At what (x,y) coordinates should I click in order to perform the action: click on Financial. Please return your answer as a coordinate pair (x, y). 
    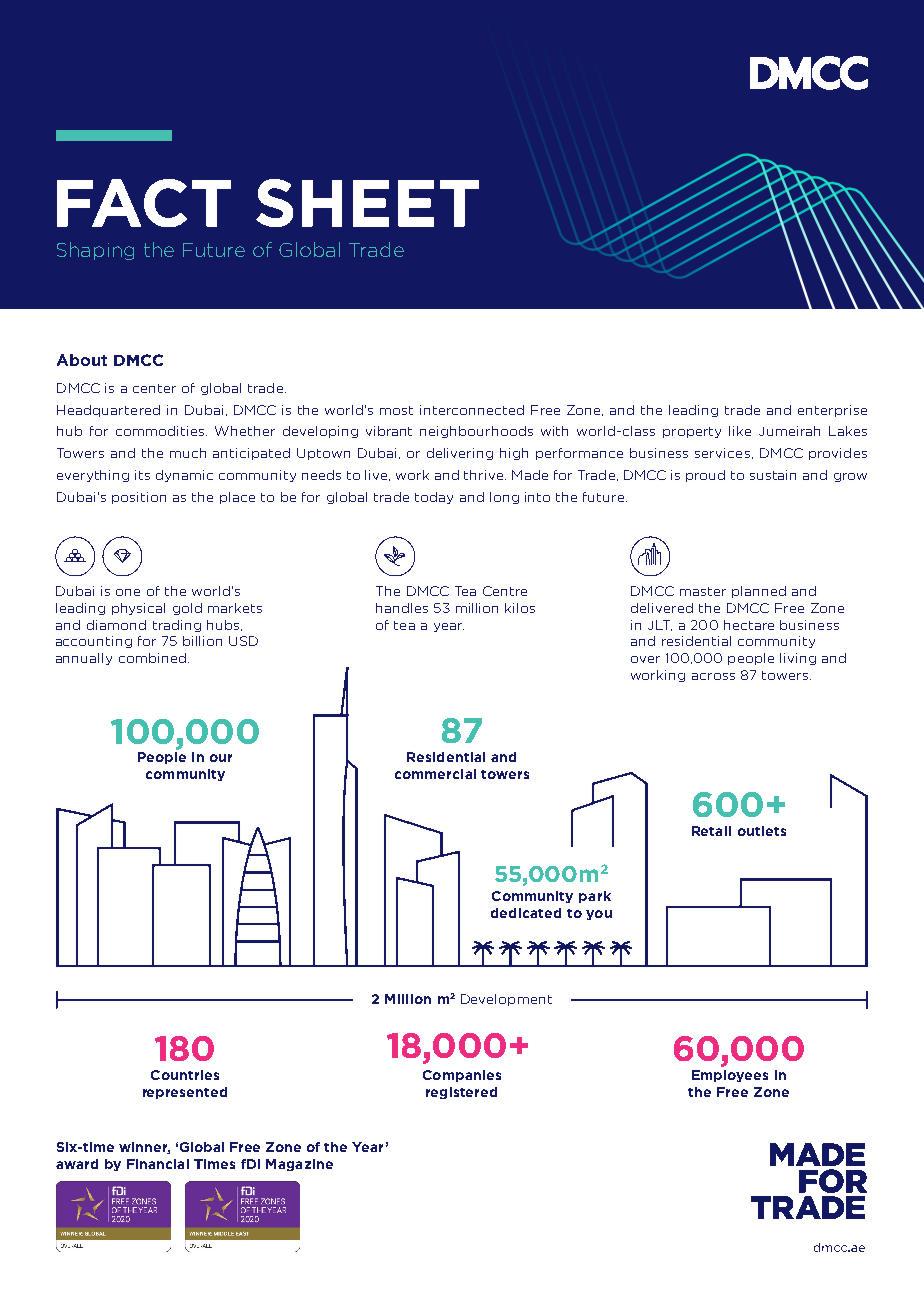
    Looking at the image, I should click on (158, 1164).
